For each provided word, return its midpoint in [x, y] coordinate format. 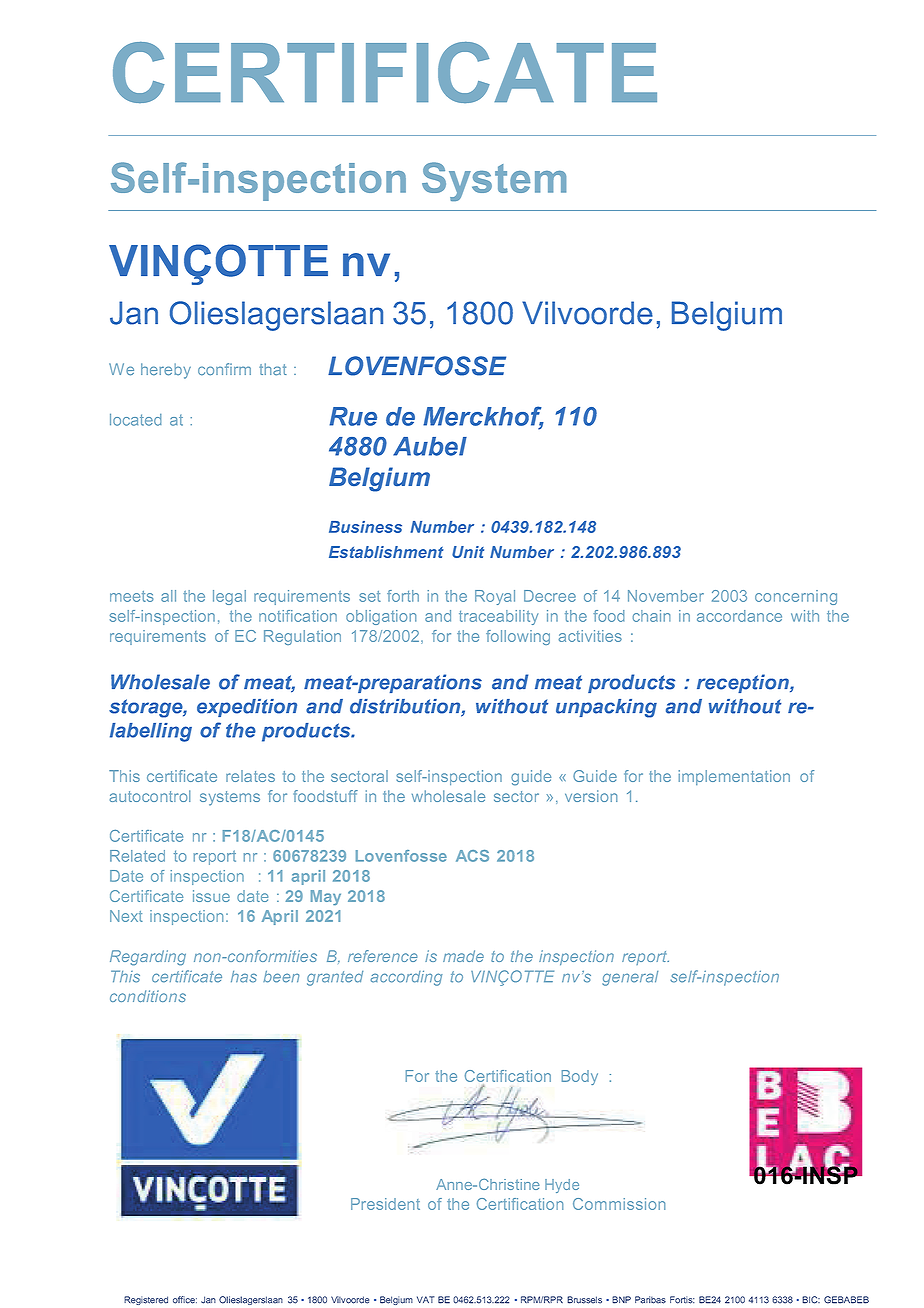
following [518, 637]
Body [580, 1077]
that [273, 369]
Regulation [302, 637]
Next [126, 916]
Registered [146, 1300]
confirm [224, 369]
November [666, 596]
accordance [739, 616]
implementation [734, 777]
